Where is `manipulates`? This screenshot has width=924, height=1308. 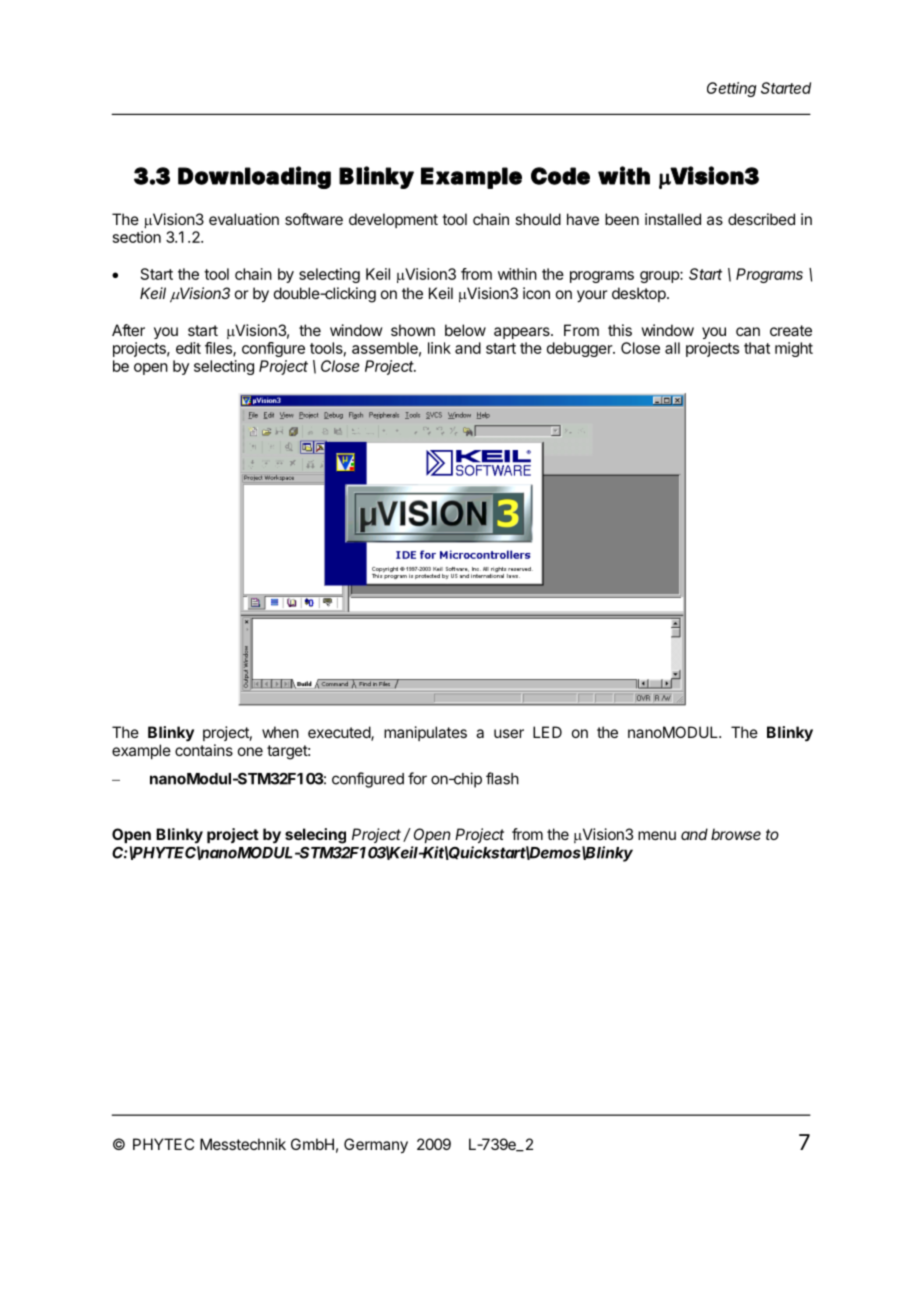 manipulates is located at coordinates (425, 733).
